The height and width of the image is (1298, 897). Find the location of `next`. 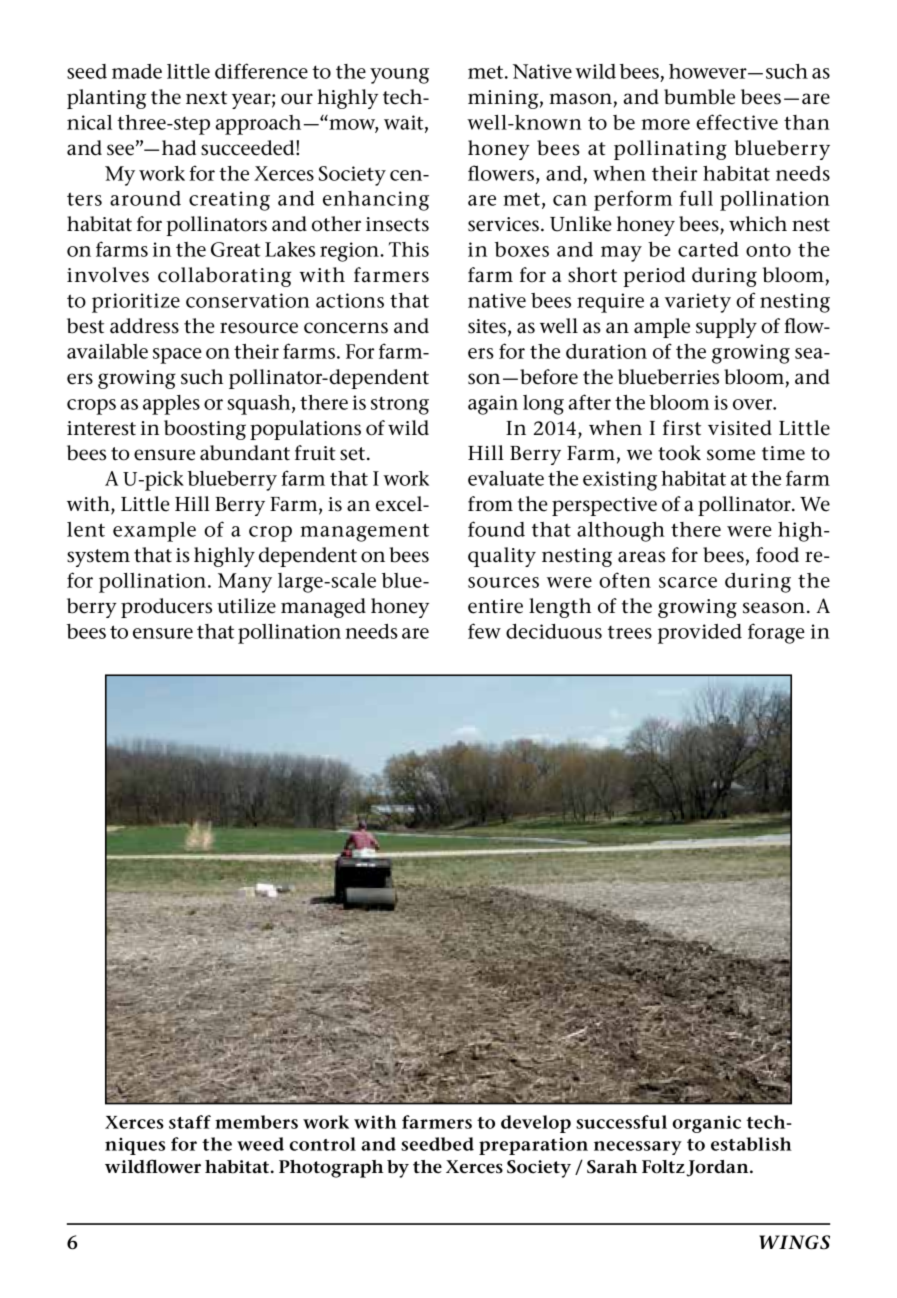

next is located at coordinates (206, 98).
